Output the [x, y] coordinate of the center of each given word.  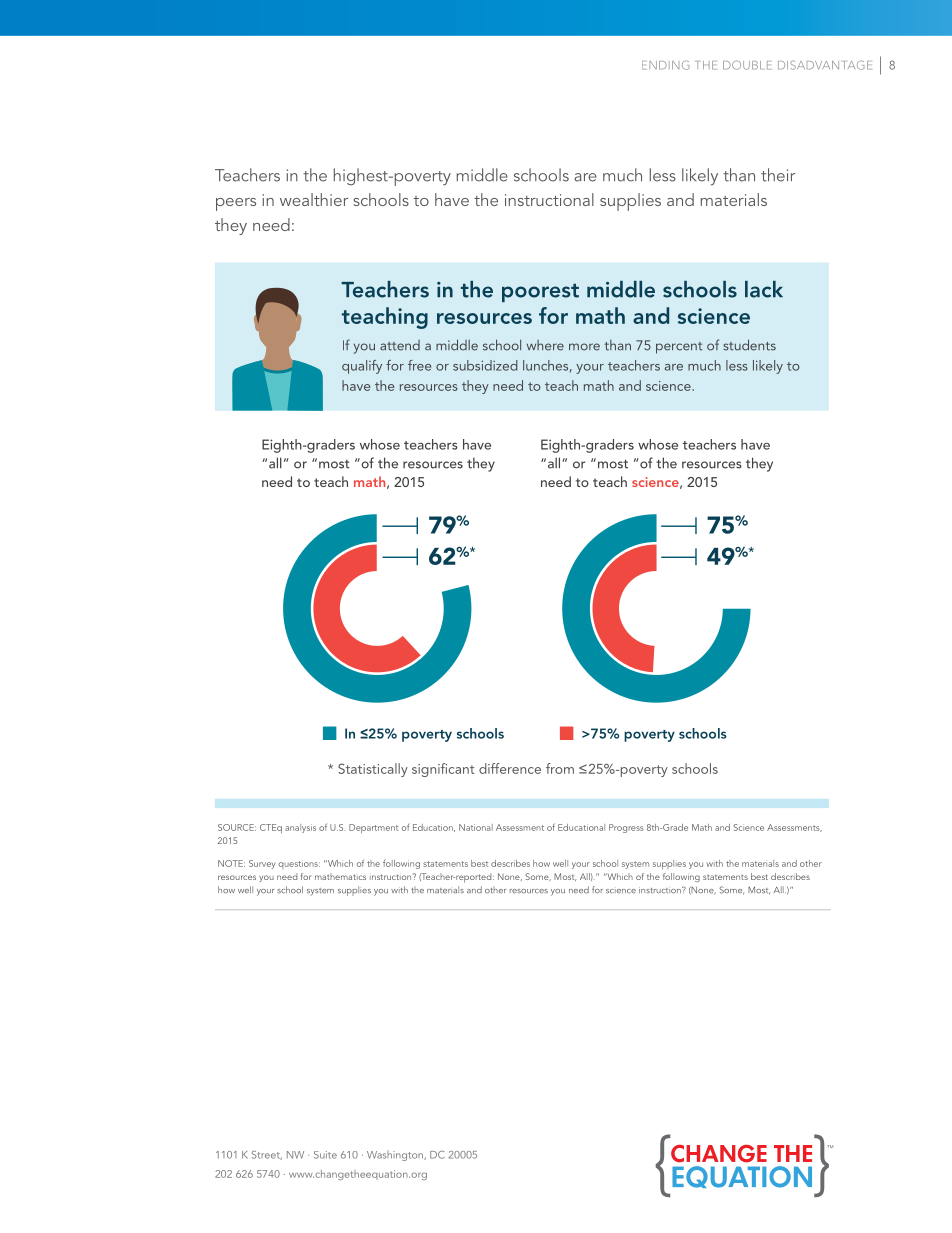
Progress [626, 828]
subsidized [485, 365]
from [560, 768]
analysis [300, 828]
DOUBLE [747, 65]
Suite [325, 1155]
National [476, 827]
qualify [362, 367]
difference [510, 768]
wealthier [314, 199]
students [749, 345]
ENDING [665, 65]
